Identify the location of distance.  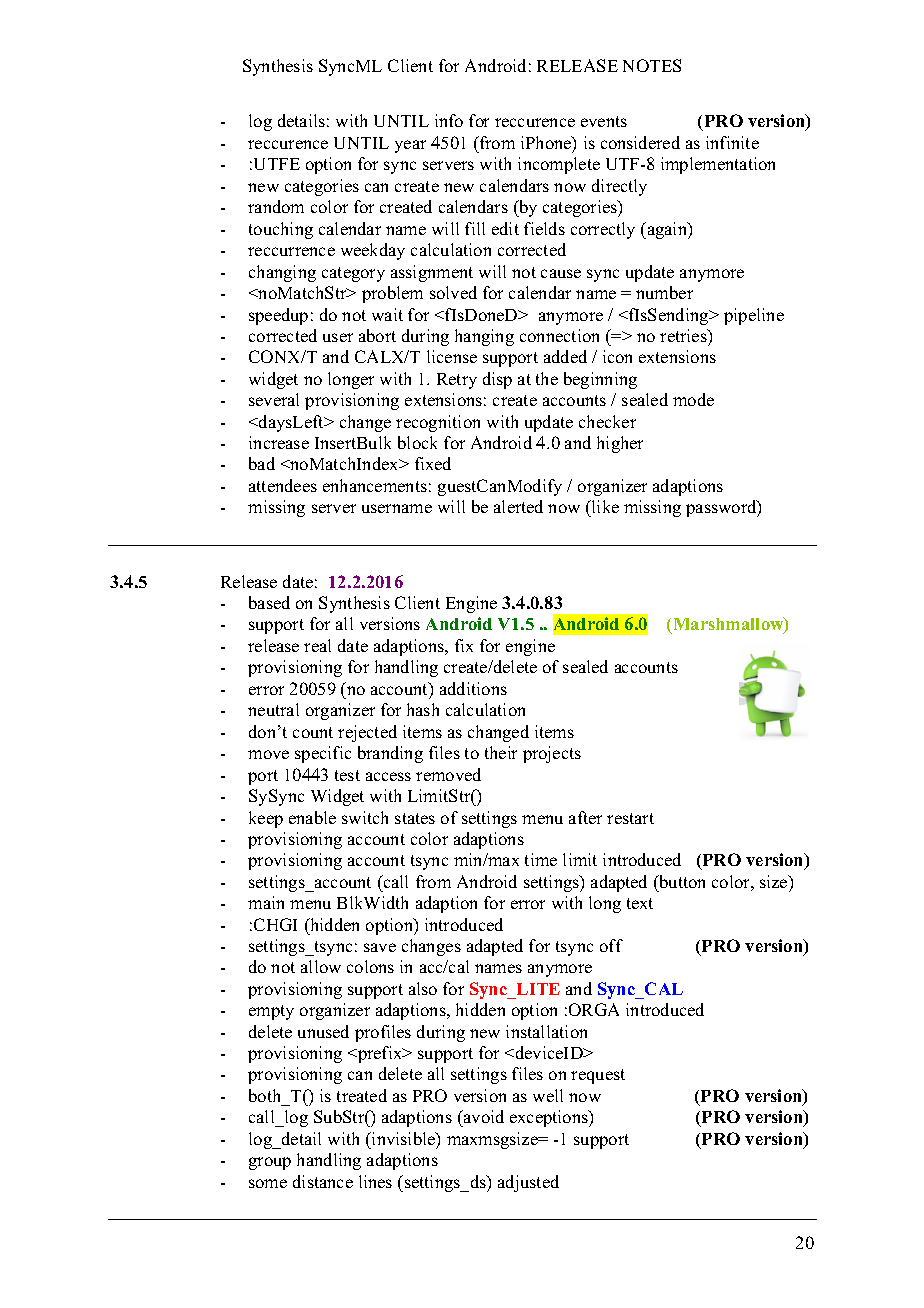
(323, 1181).
